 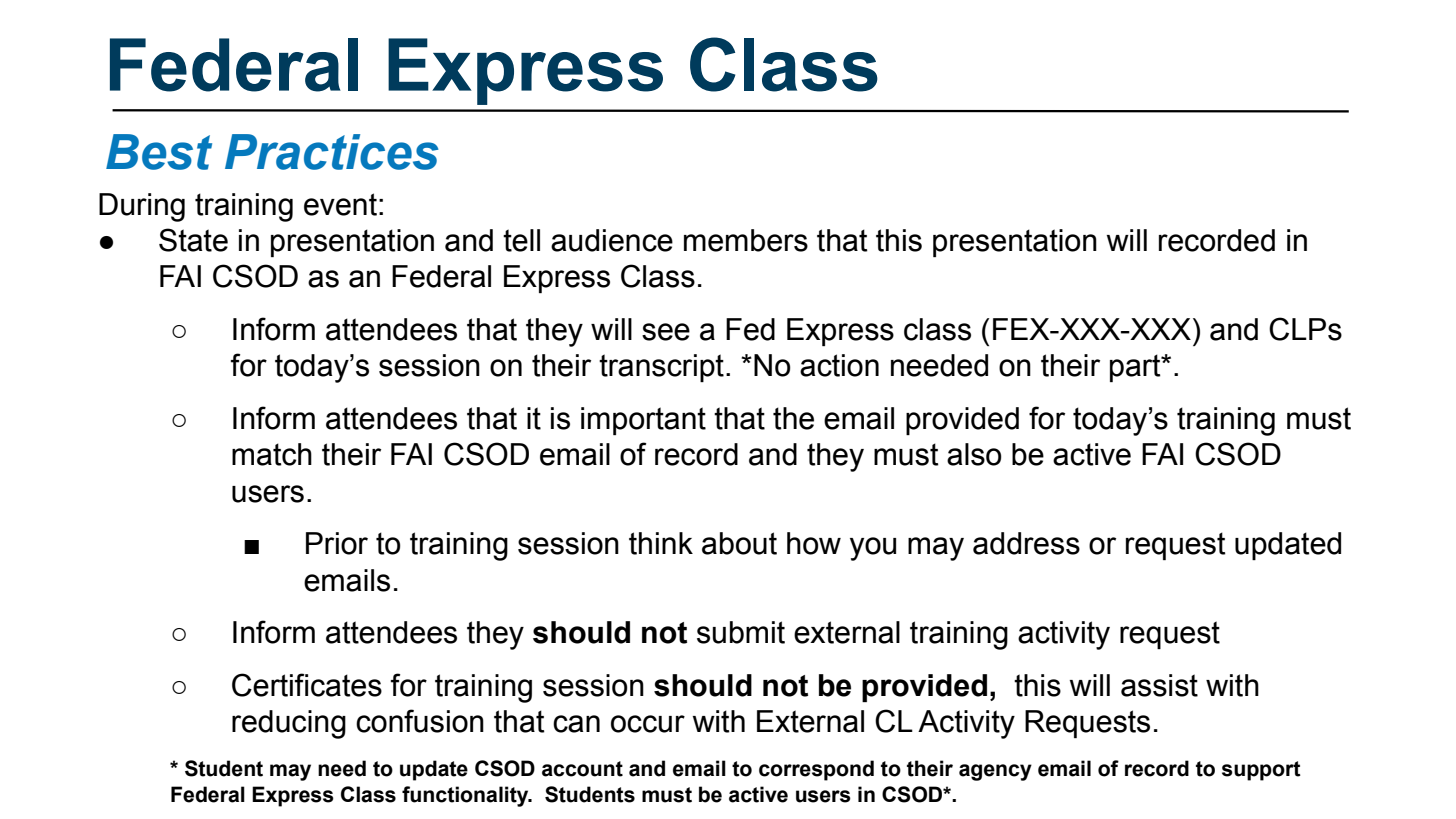 What do you see at coordinates (816, 770) in the document?
I see `correspond` at bounding box center [816, 770].
